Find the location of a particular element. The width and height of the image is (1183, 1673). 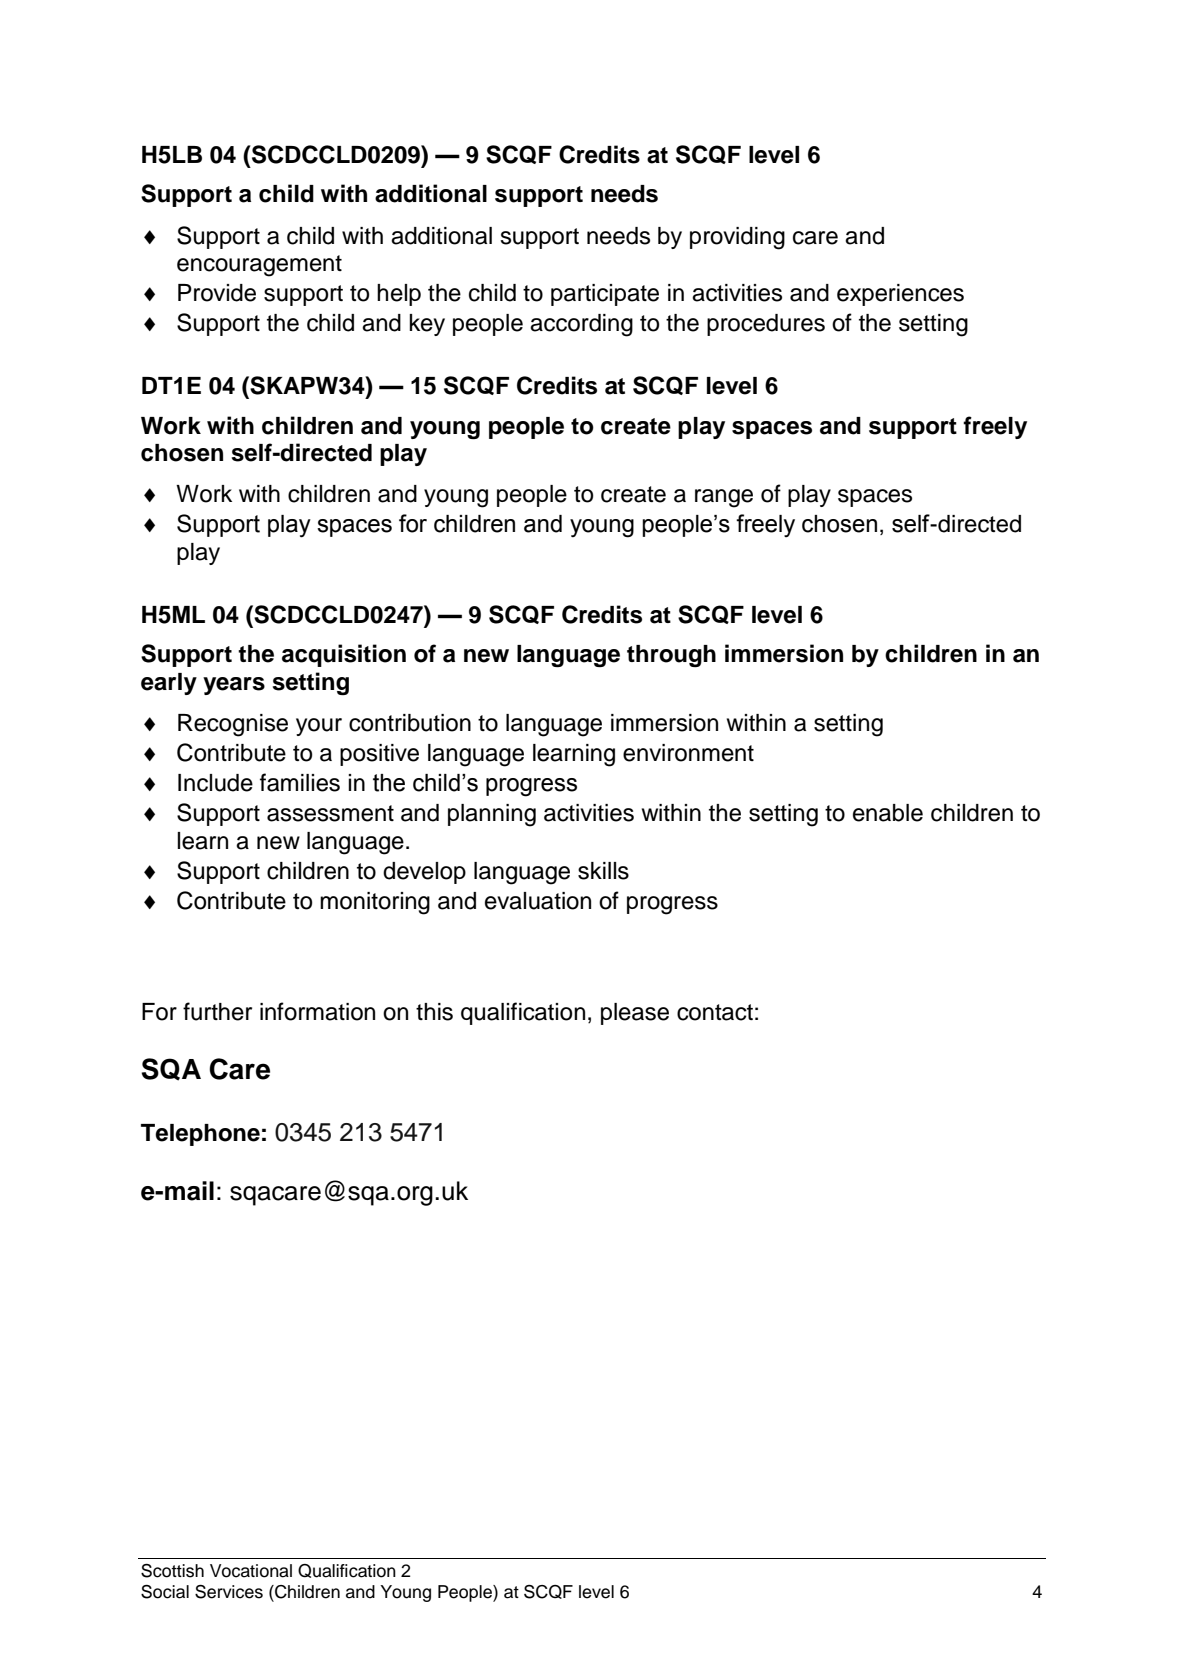

Telephone is located at coordinates (200, 1135).
